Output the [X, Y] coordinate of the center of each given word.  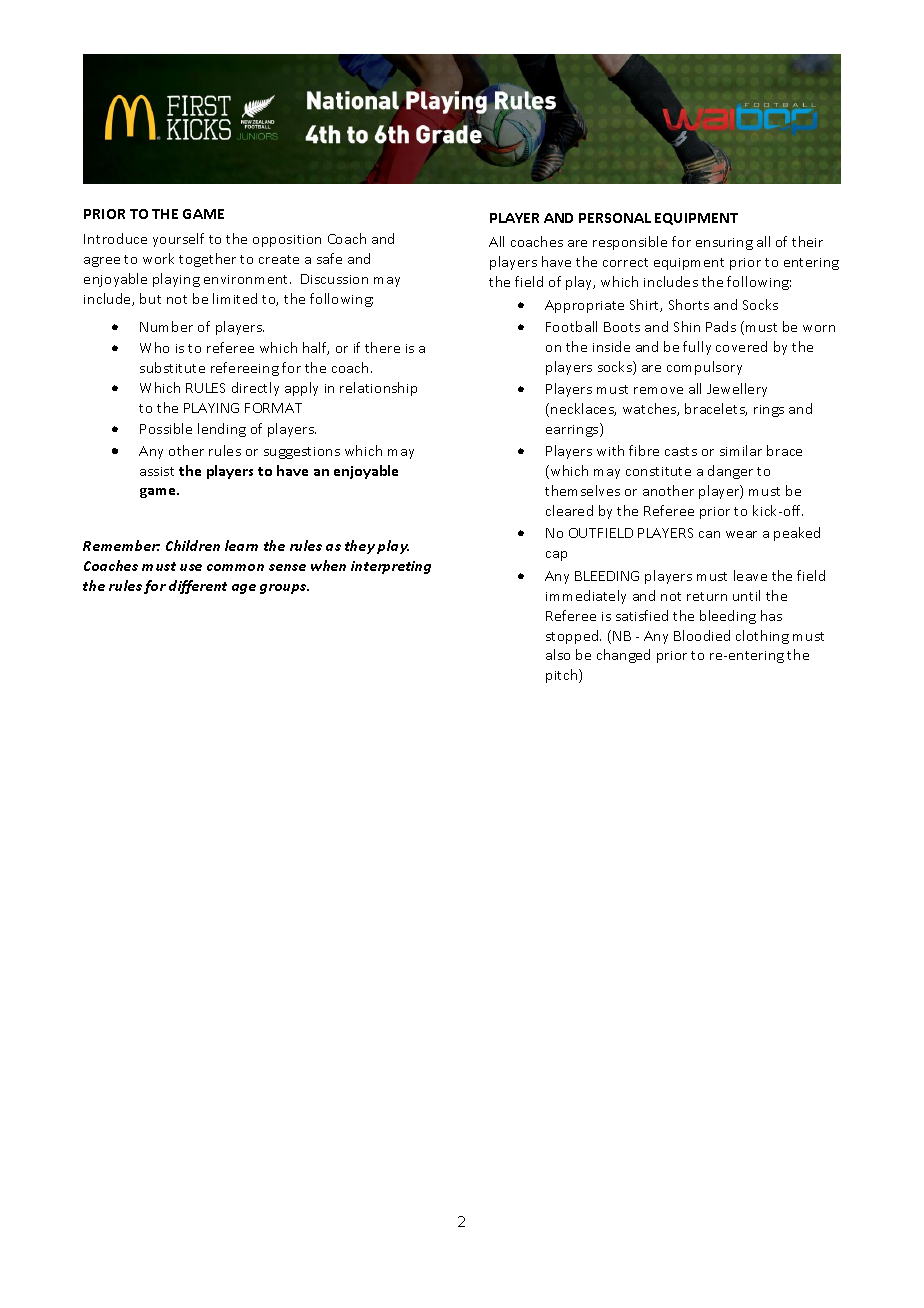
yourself [178, 240]
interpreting [391, 567]
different [198, 587]
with [610, 450]
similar [741, 450]
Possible [166, 428]
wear [741, 534]
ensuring [724, 244]
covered [741, 346]
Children [193, 545]
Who [154, 347]
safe [329, 258]
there [382, 347]
